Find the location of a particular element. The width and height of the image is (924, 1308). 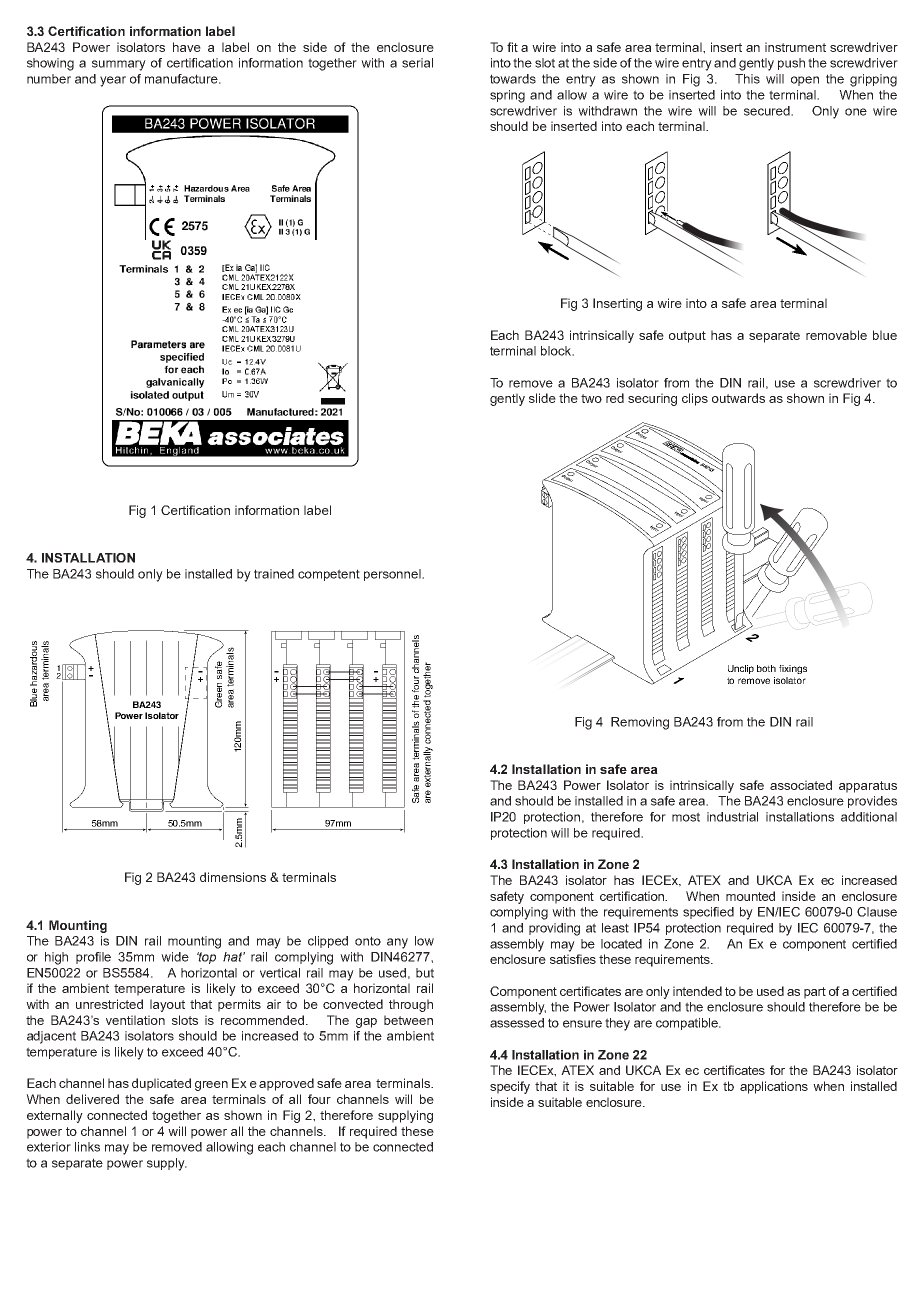

duplicated is located at coordinates (161, 1084).
